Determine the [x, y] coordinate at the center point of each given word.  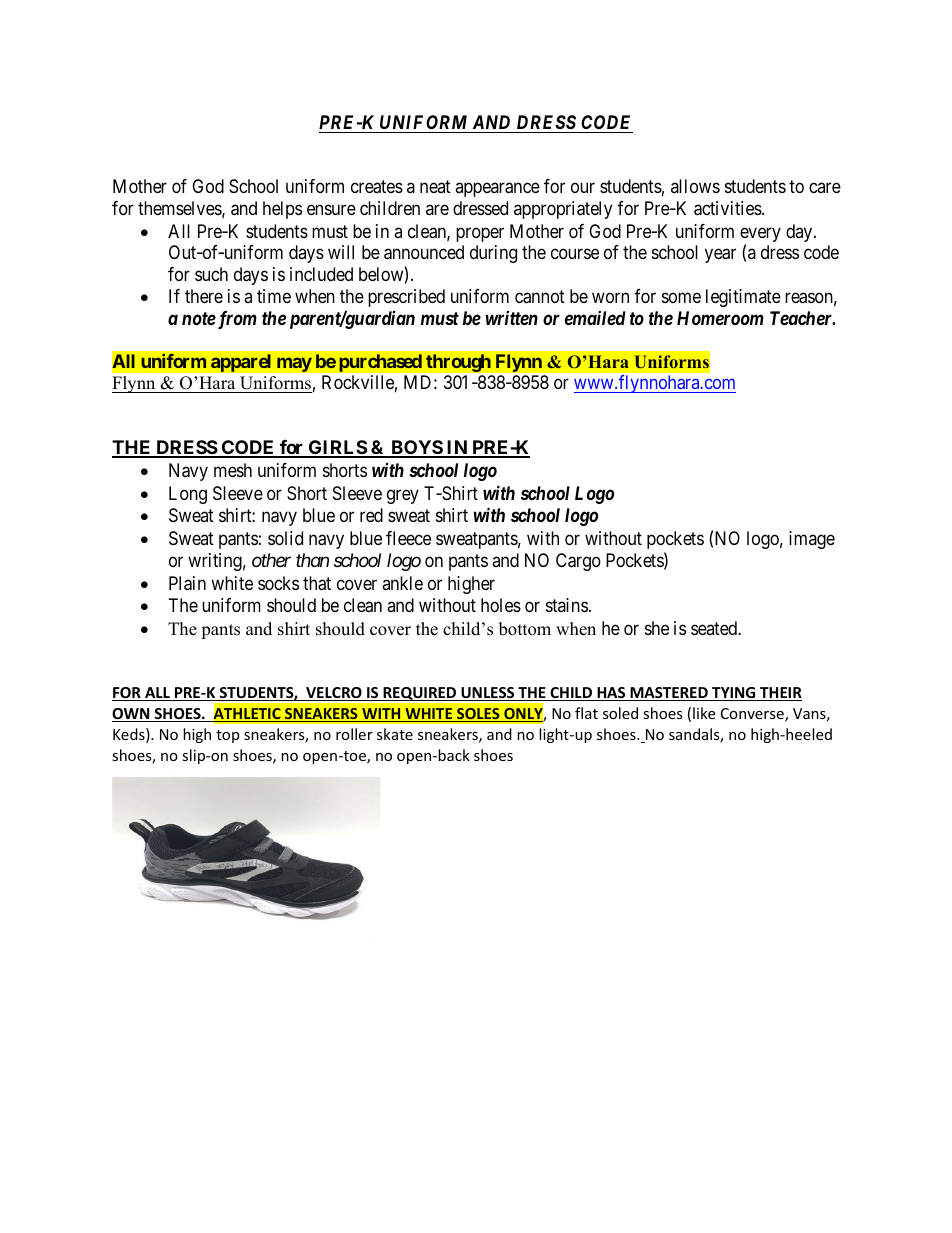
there [204, 296]
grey [403, 496]
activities [728, 208]
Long [188, 495]
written [511, 318]
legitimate [743, 298]
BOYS [416, 448]
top [227, 736]
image [812, 540]
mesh [233, 470]
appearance [497, 190]
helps [282, 210]
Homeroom [720, 318]
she [657, 628]
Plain [187, 583]
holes [501, 605]
